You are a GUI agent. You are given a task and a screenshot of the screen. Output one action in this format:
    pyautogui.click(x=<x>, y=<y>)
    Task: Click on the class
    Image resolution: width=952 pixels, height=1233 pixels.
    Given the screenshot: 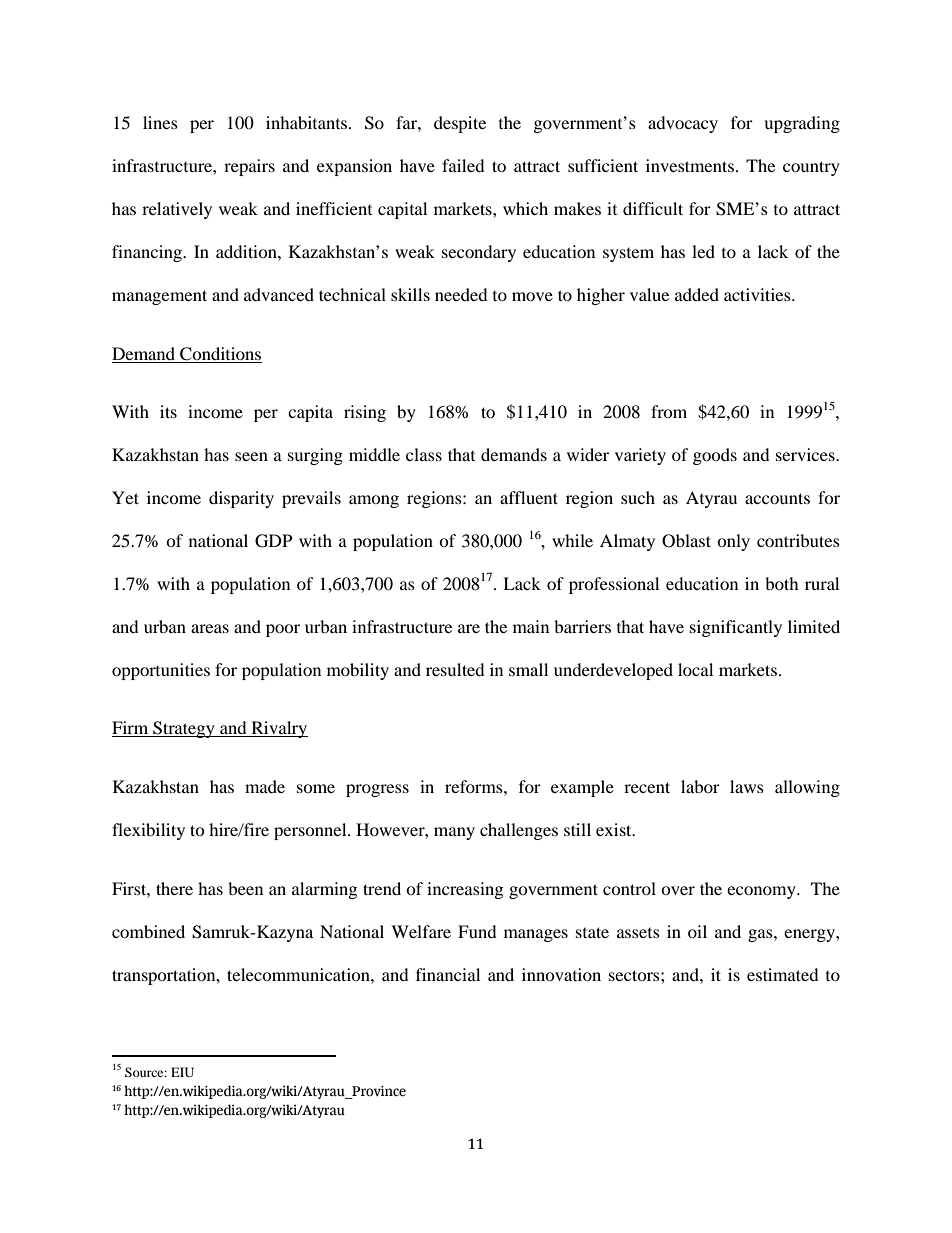 What is the action you would take?
    pyautogui.click(x=424, y=454)
